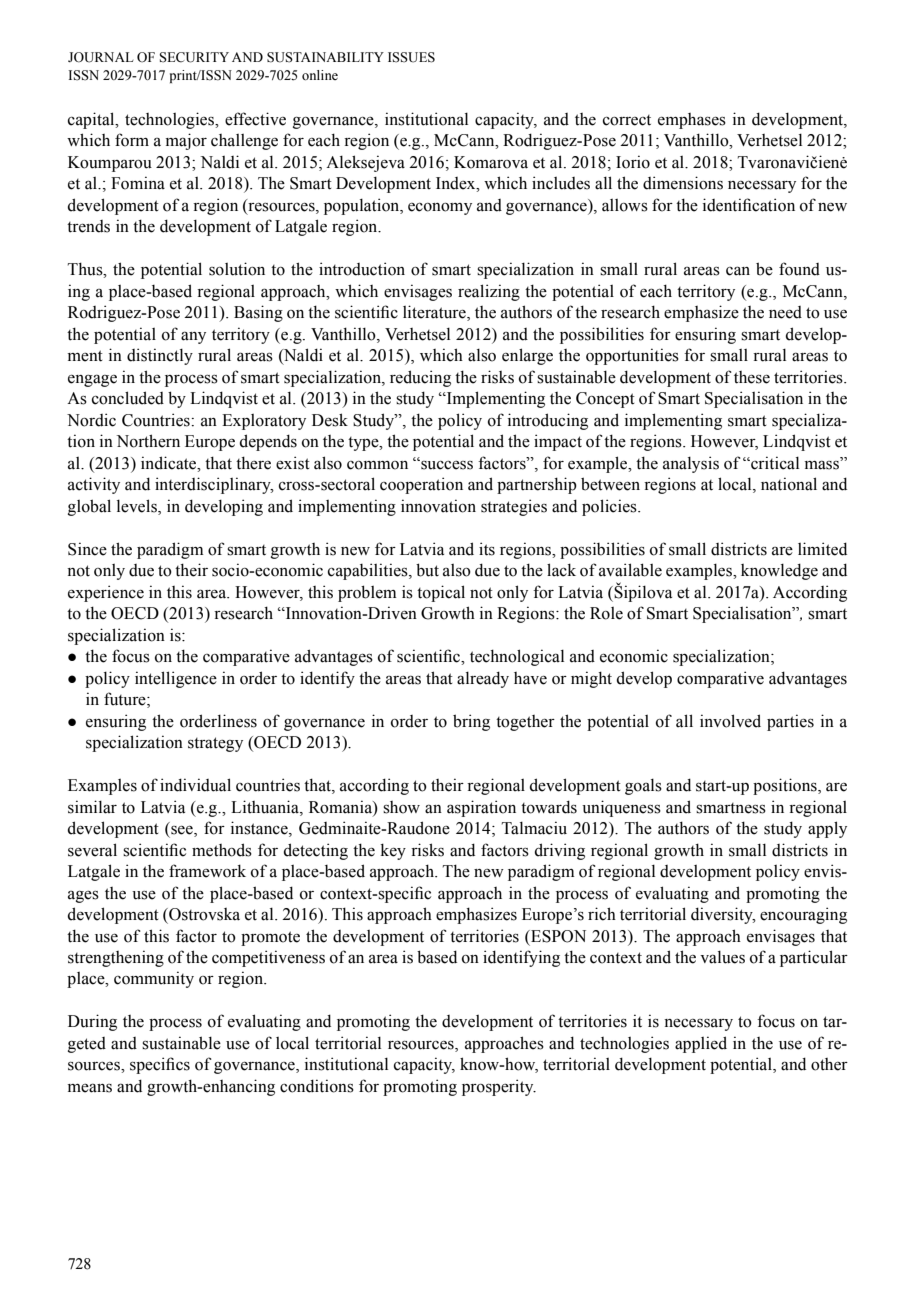 This image has height=1295, width=924. What do you see at coordinates (752, 377) in the image?
I see `these` at bounding box center [752, 377].
